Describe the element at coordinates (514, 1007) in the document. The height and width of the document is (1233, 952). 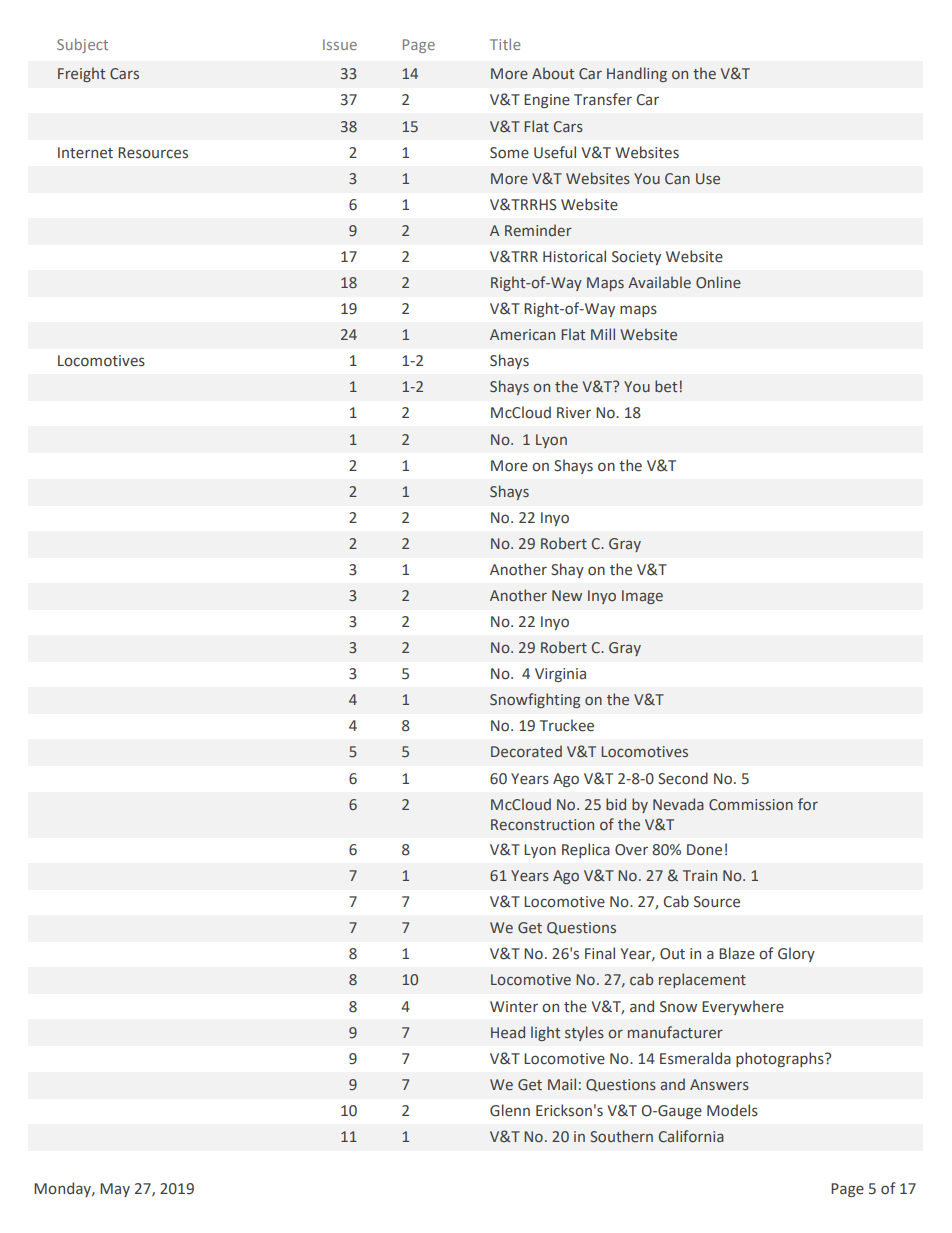
I see `Winter` at that location.
